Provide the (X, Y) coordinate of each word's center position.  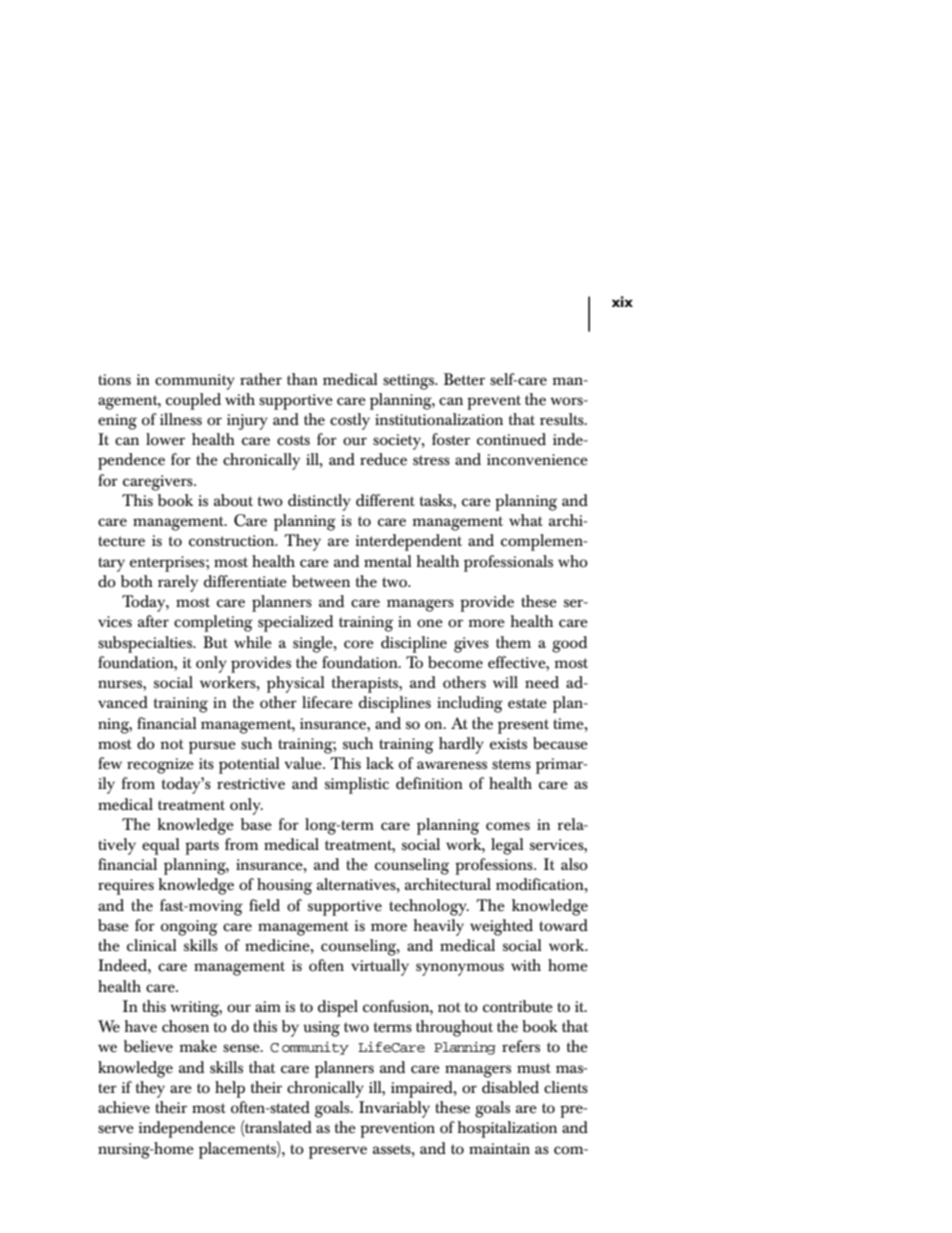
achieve (124, 1107)
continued (511, 439)
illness (181, 419)
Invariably (394, 1109)
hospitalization (507, 1129)
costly (350, 421)
